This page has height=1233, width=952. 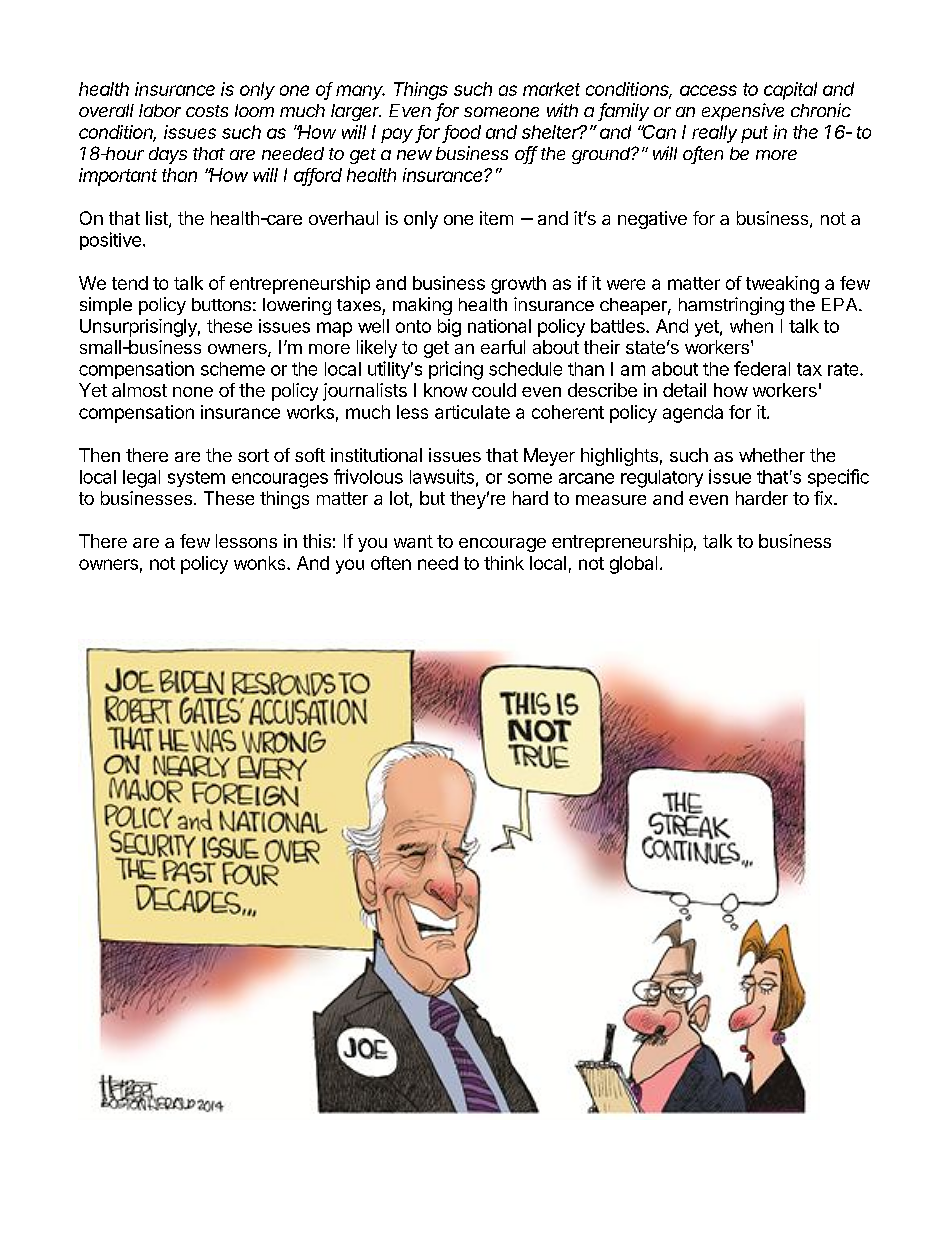 What do you see at coordinates (551, 89) in the page?
I see `market` at bounding box center [551, 89].
